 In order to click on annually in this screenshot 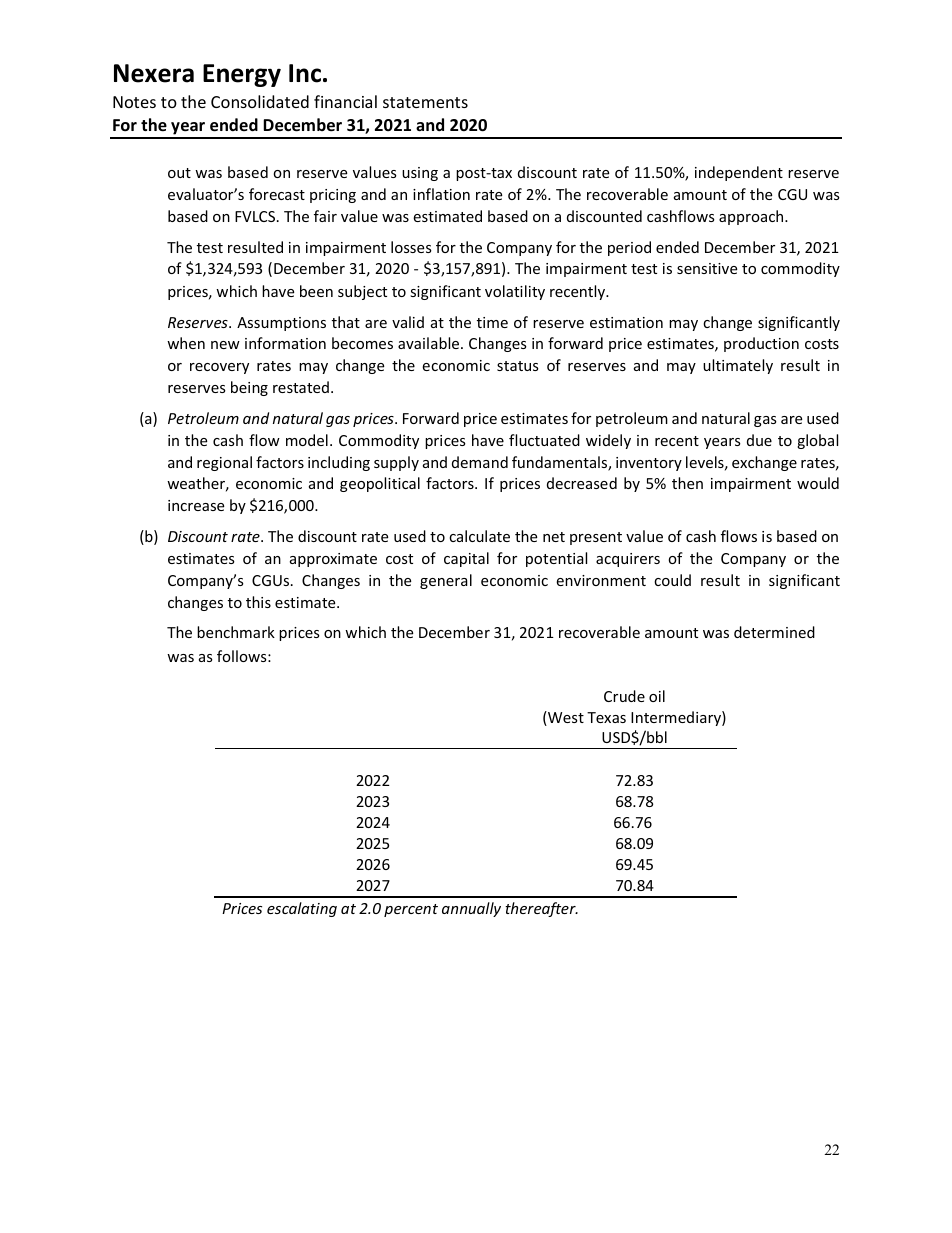, I will do `click(471, 909)`.
